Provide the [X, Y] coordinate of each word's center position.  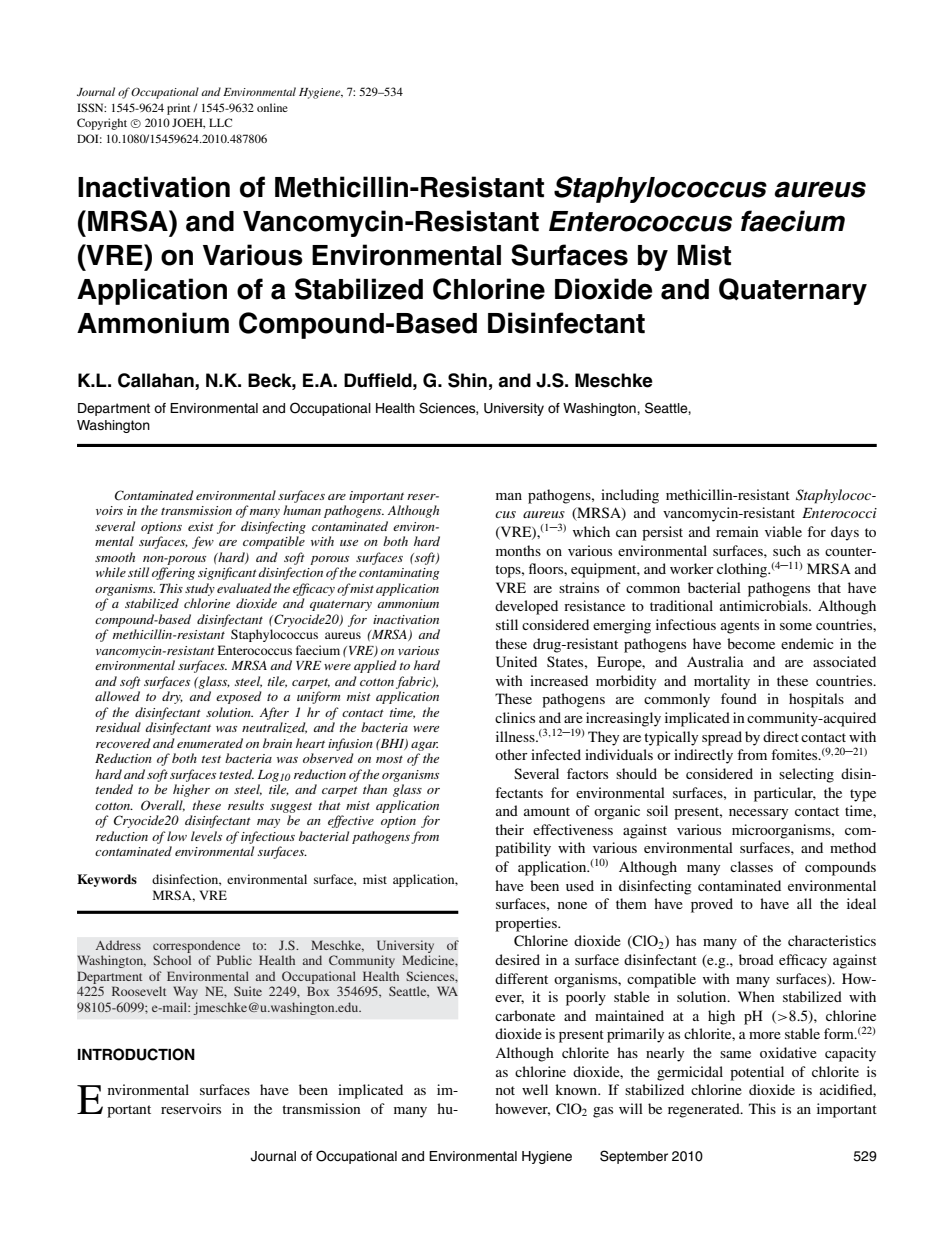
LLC [220, 122]
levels [206, 836]
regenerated [705, 1110]
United [516, 662]
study [200, 589]
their [509, 829]
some [796, 626]
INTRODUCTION [136, 1054]
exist [201, 526]
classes [751, 866]
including [630, 496]
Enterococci [839, 513]
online [272, 107]
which [591, 531]
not [505, 1090]
